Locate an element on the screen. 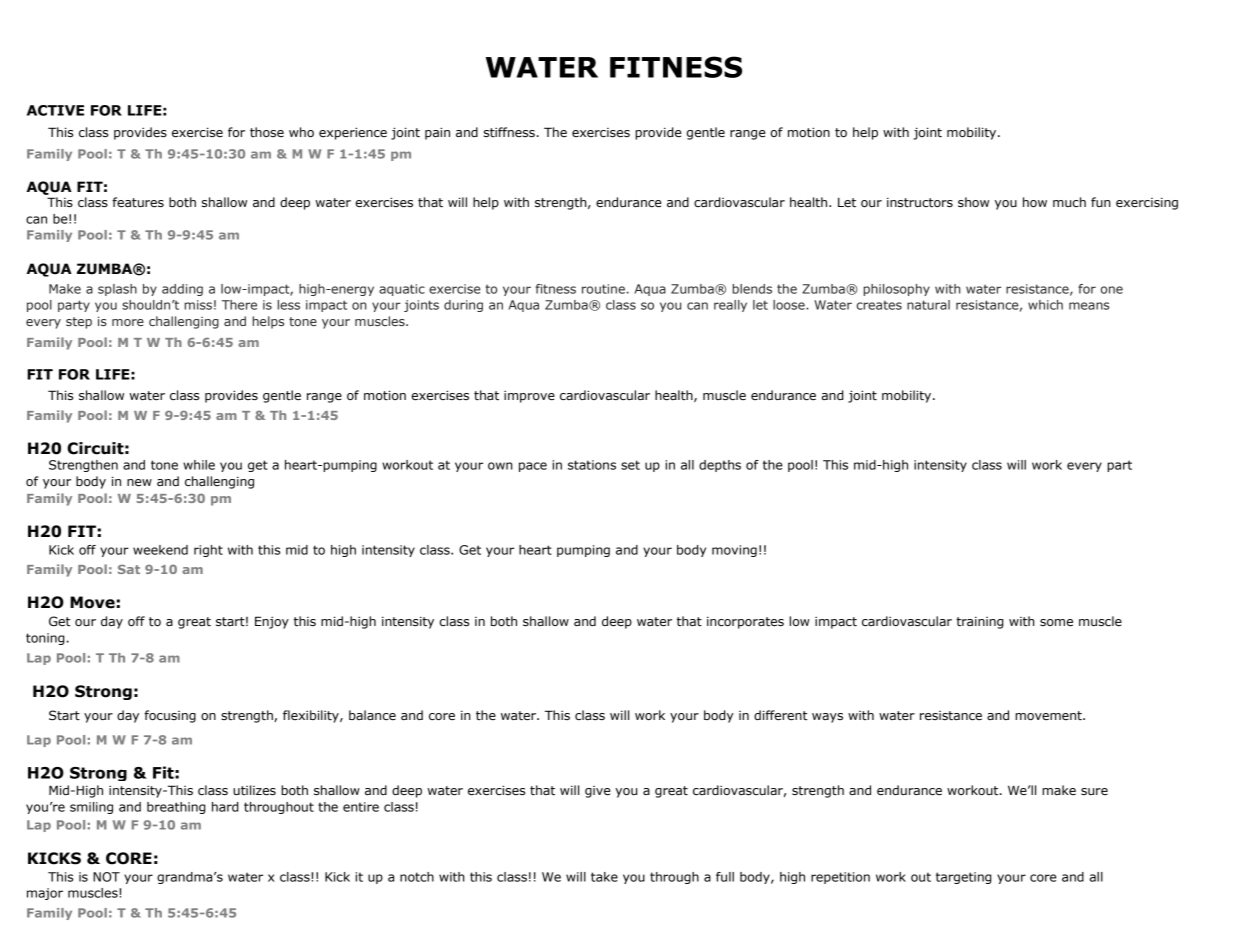 This screenshot has height=952, width=1233. routine is located at coordinates (603, 289).
